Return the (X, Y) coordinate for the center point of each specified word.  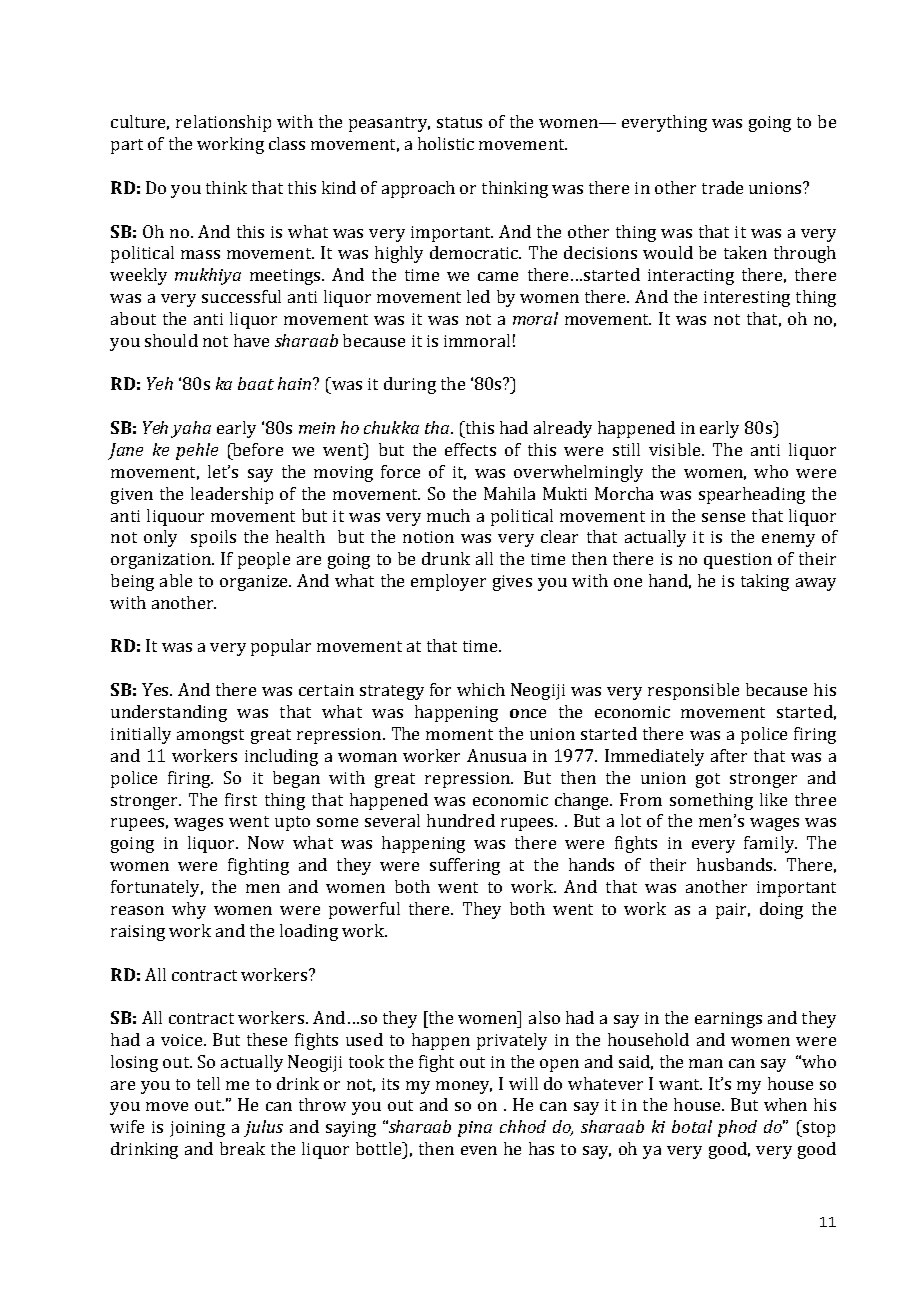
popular (281, 647)
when (785, 1104)
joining (197, 1129)
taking (765, 582)
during (410, 385)
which (481, 689)
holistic (446, 143)
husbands (736, 864)
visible (676, 449)
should (171, 340)
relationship (223, 123)
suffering (465, 866)
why (189, 910)
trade (722, 187)
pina (475, 1129)
